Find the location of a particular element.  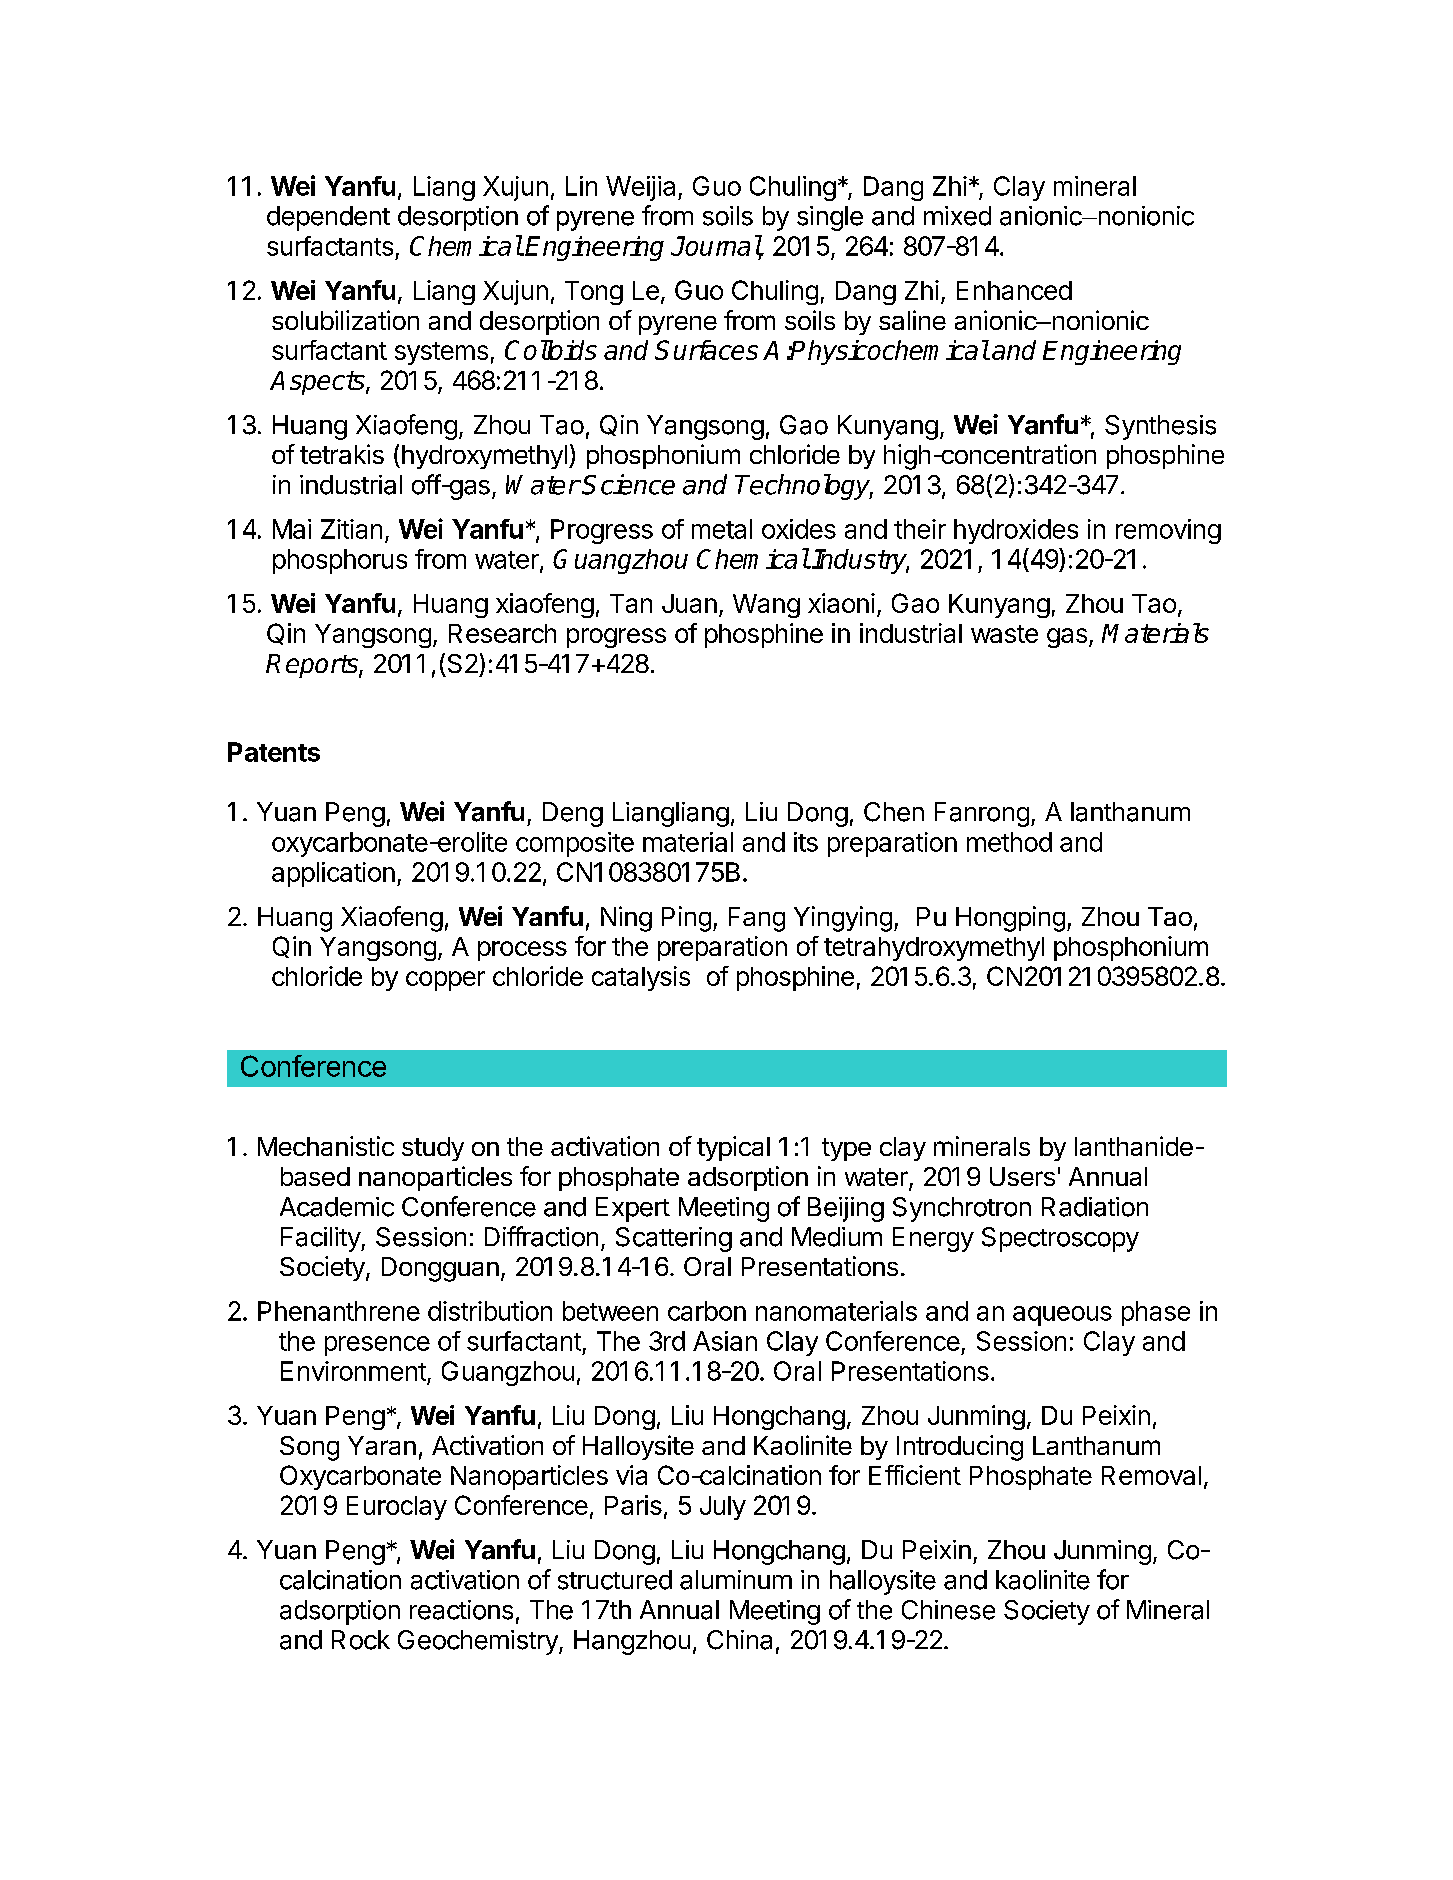

Surfaces is located at coordinates (706, 350).
